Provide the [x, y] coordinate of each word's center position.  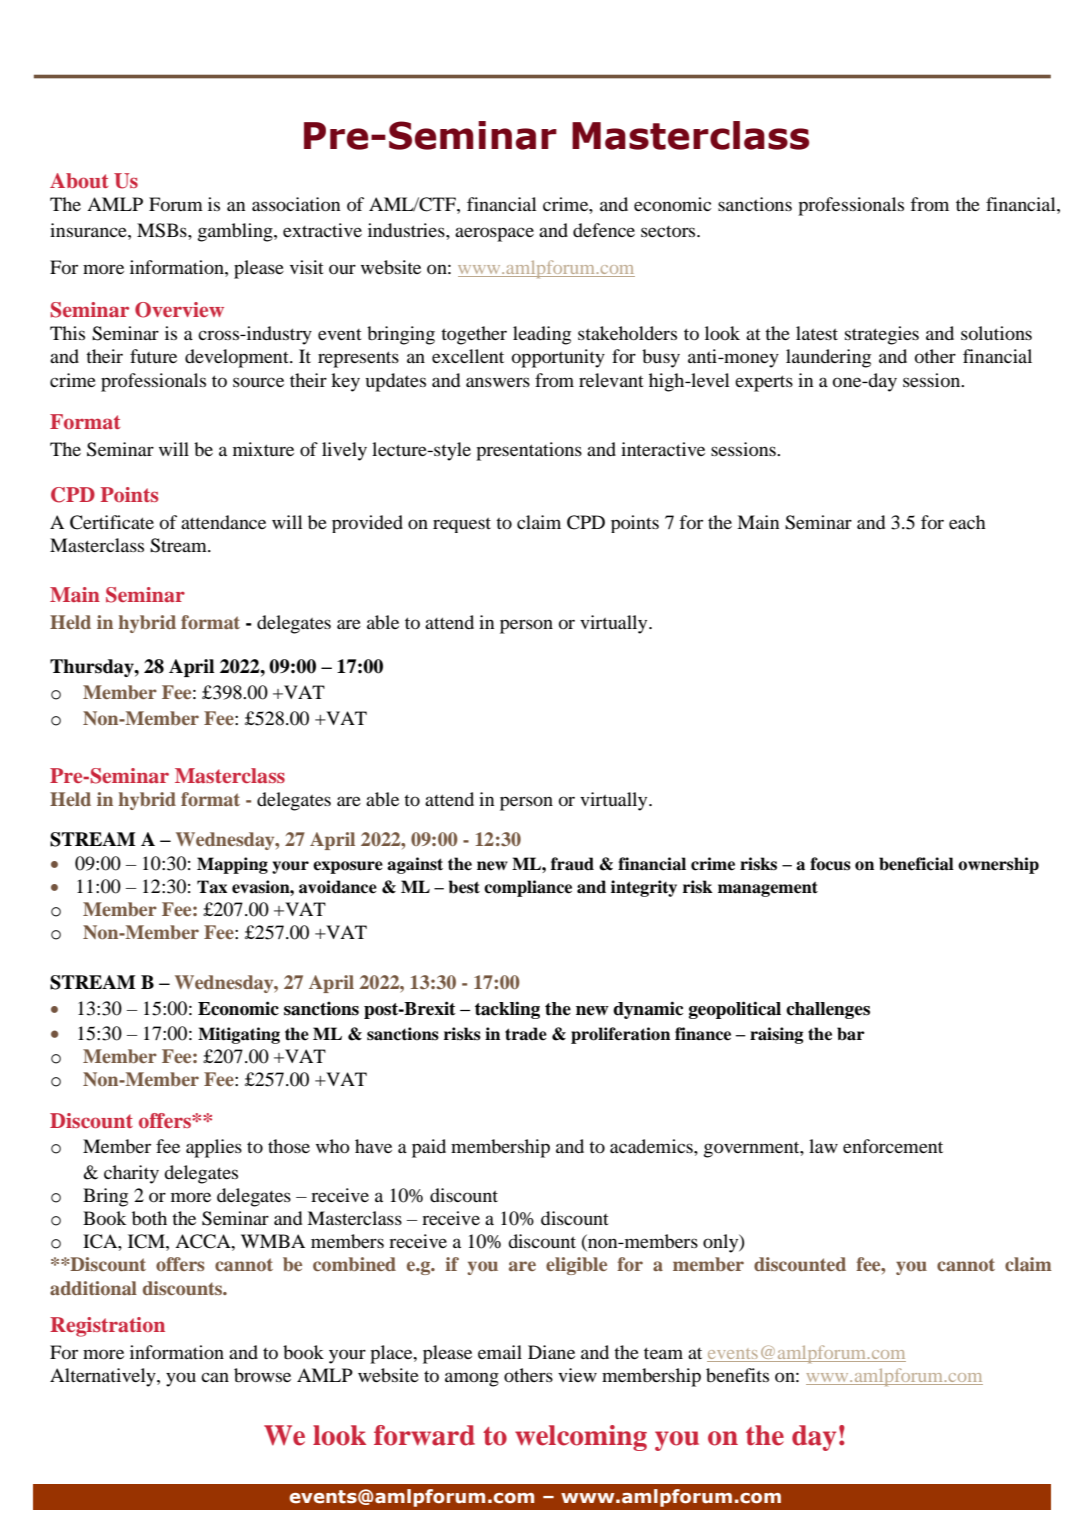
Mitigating [239, 1035]
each [967, 522]
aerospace [494, 234]
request [462, 525]
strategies [882, 335]
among [472, 1379]
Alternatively [104, 1377]
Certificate [112, 522]
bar [851, 1034]
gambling [236, 232]
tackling [507, 1010]
